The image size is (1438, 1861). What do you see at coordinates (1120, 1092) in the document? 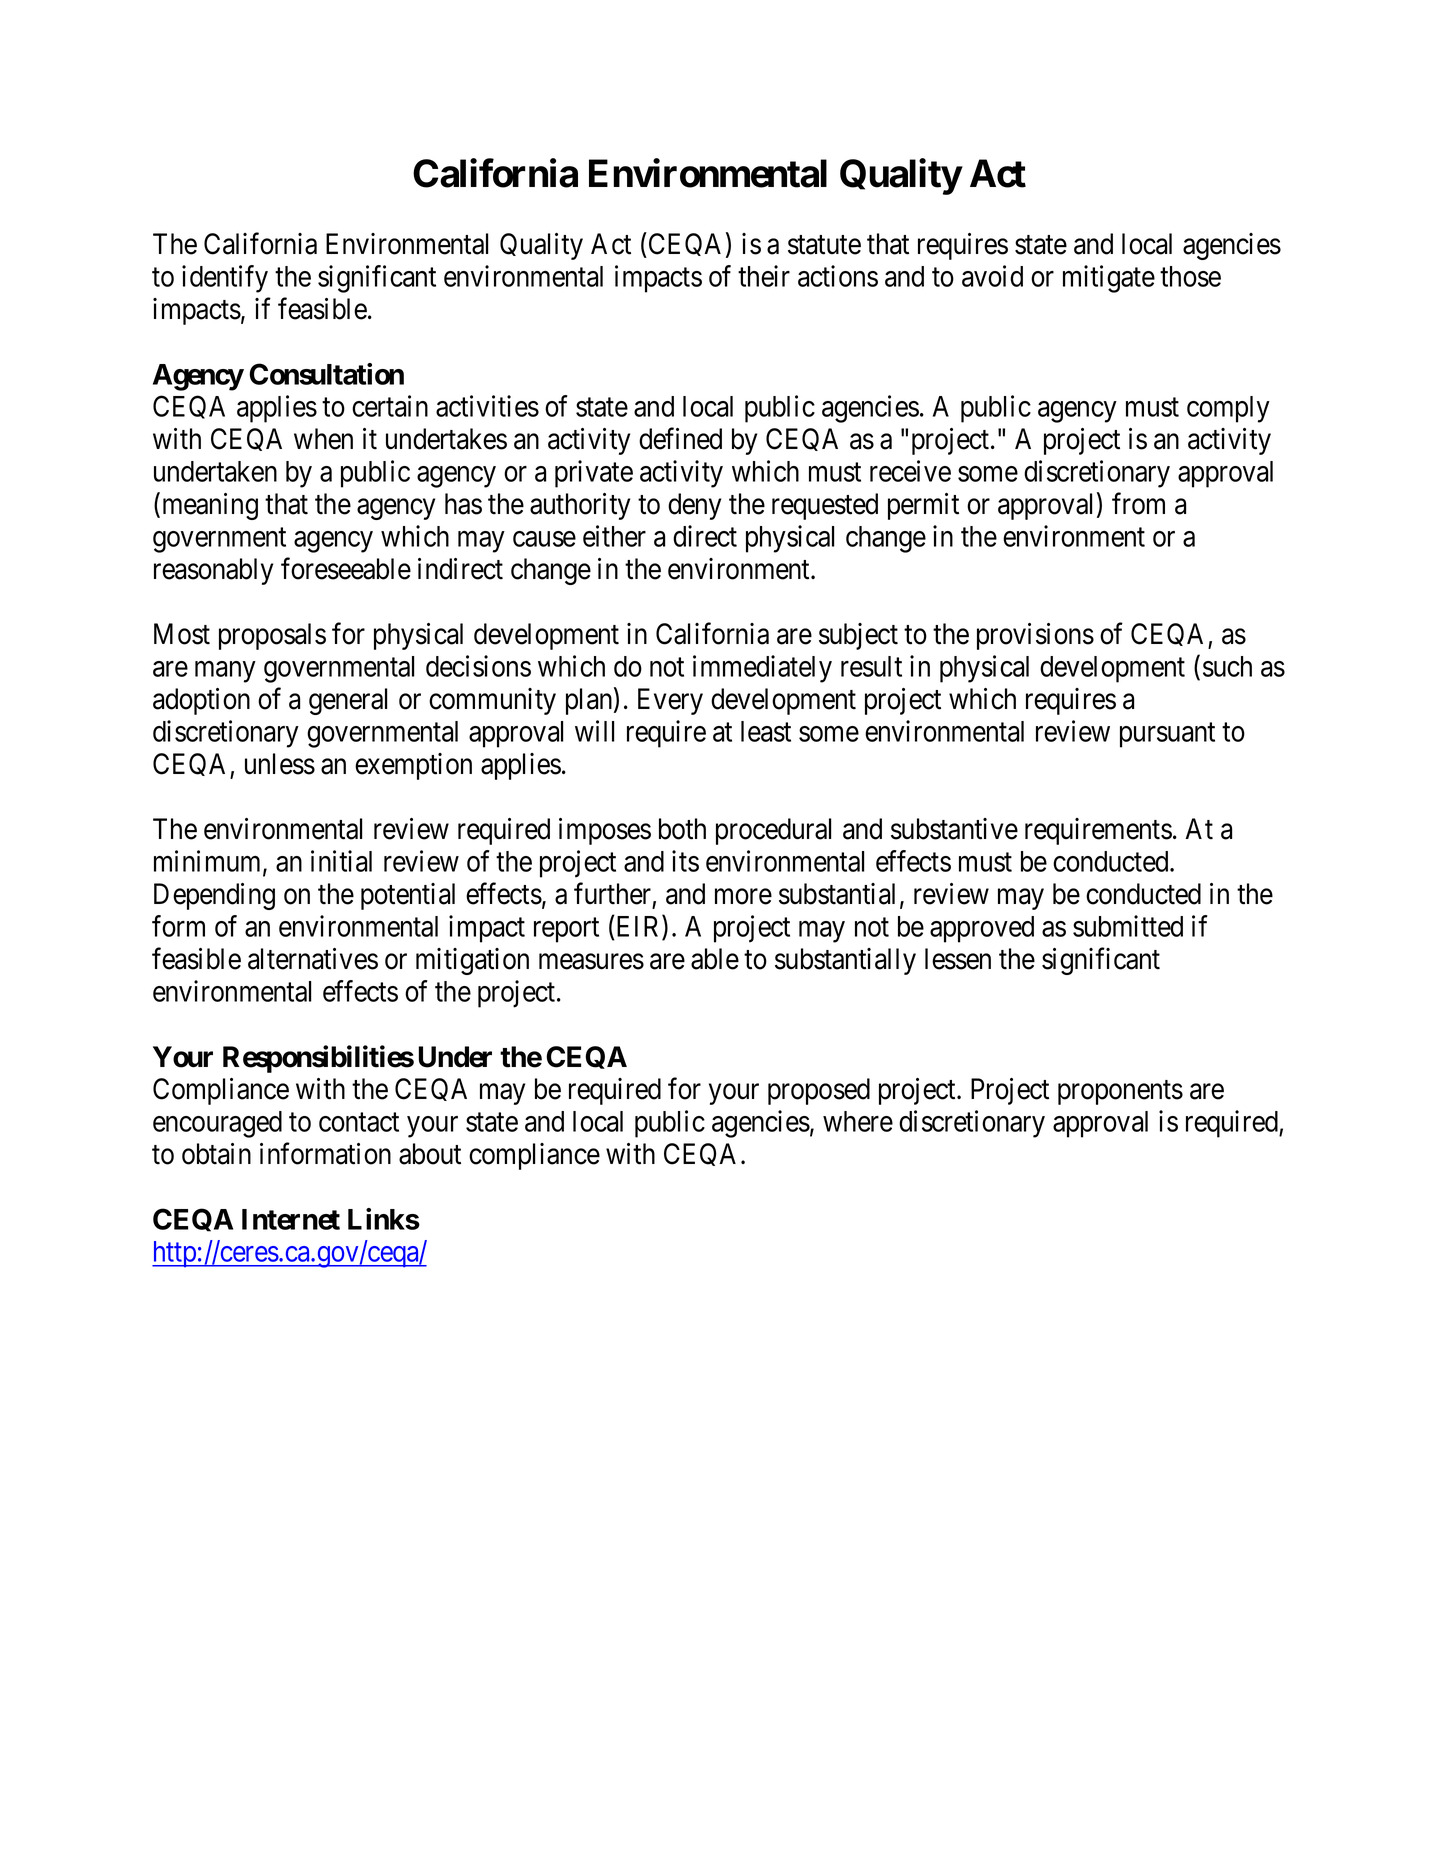
I see `proponents` at bounding box center [1120, 1092].
